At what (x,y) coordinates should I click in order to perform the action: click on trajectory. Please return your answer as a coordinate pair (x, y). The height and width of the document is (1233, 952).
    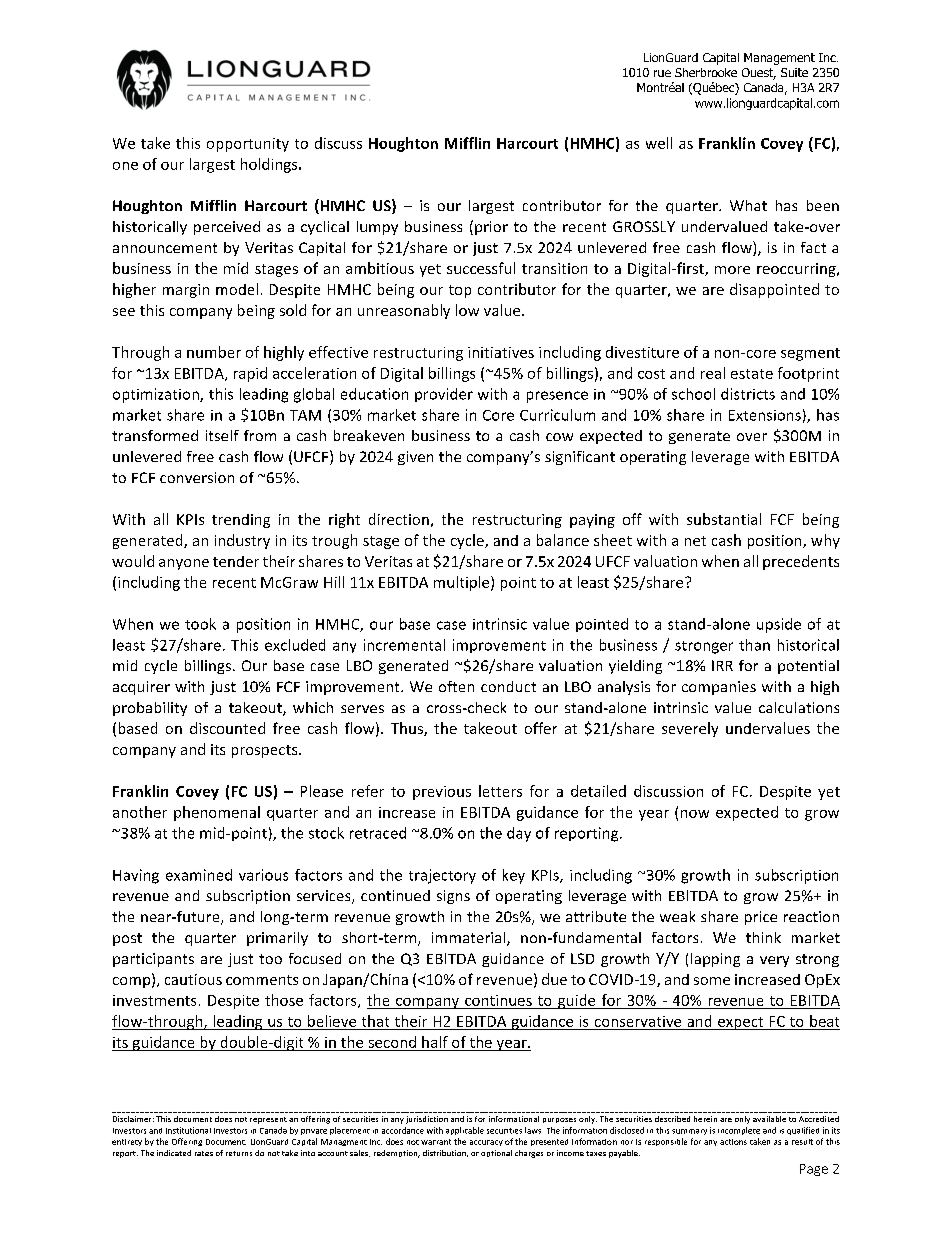
    Looking at the image, I should click on (442, 876).
